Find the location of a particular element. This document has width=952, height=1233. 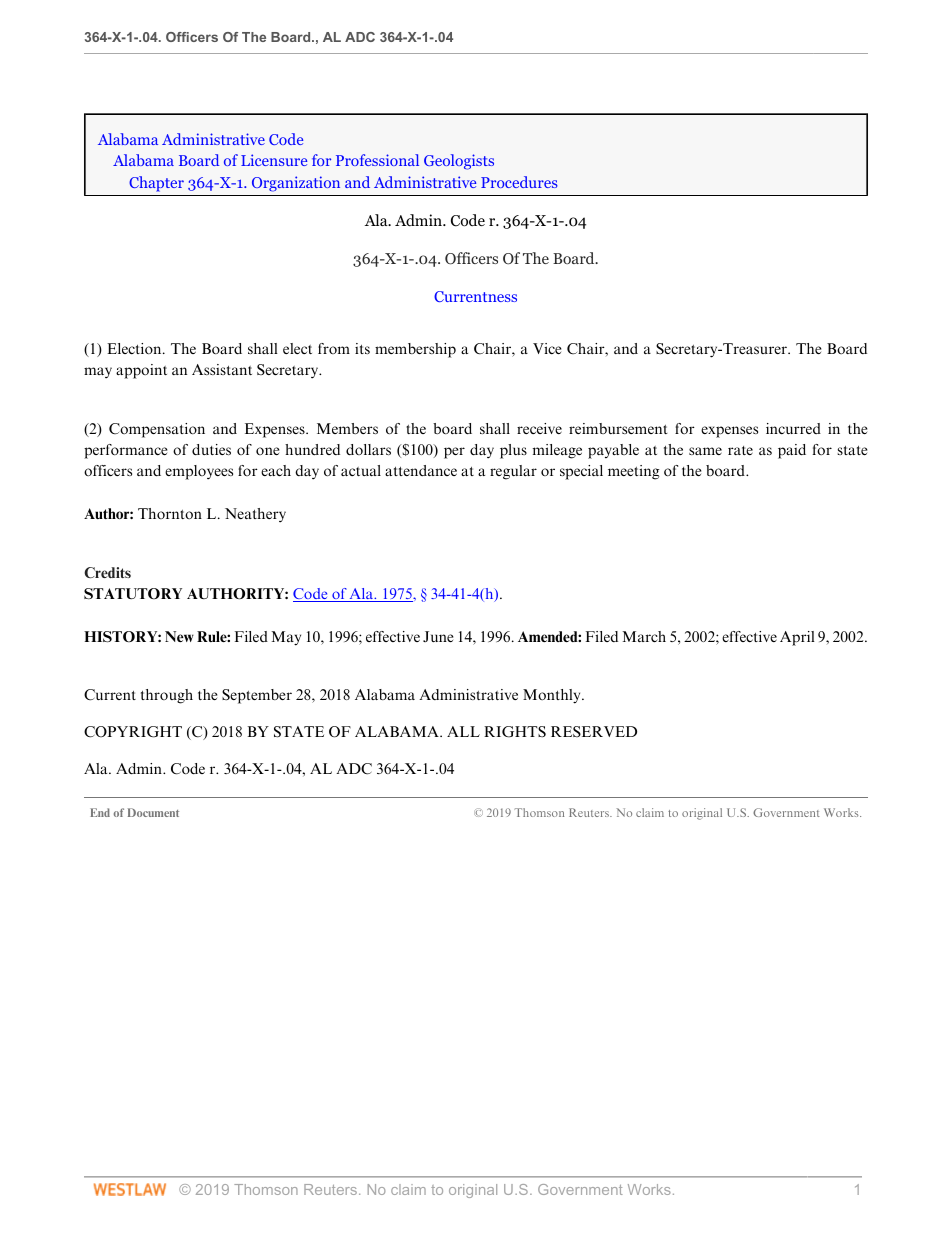

employees is located at coordinates (199, 472).
